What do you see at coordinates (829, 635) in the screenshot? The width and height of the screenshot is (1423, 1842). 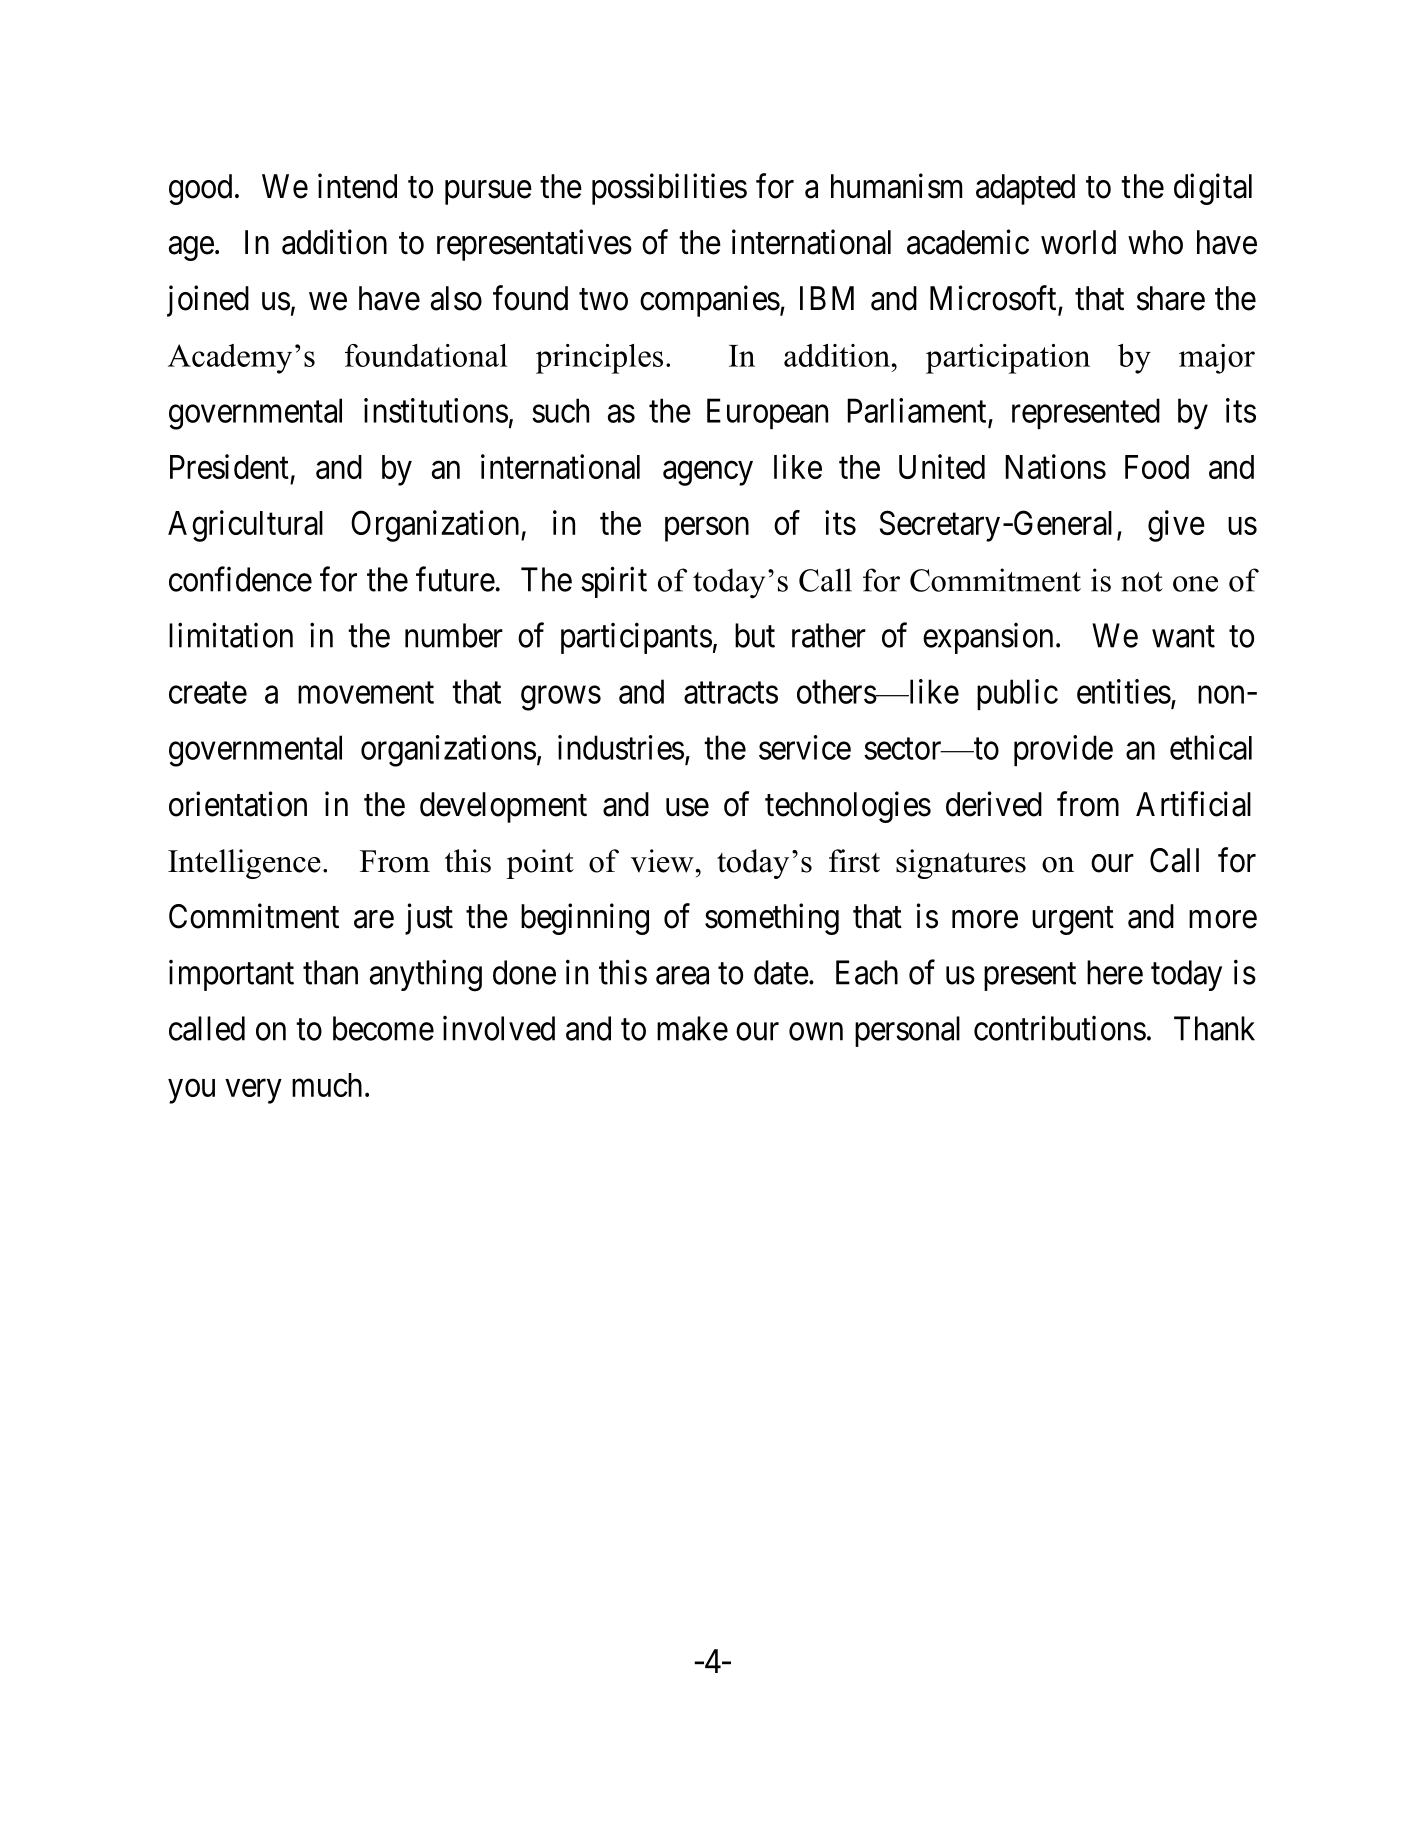 I see `rather` at bounding box center [829, 635].
